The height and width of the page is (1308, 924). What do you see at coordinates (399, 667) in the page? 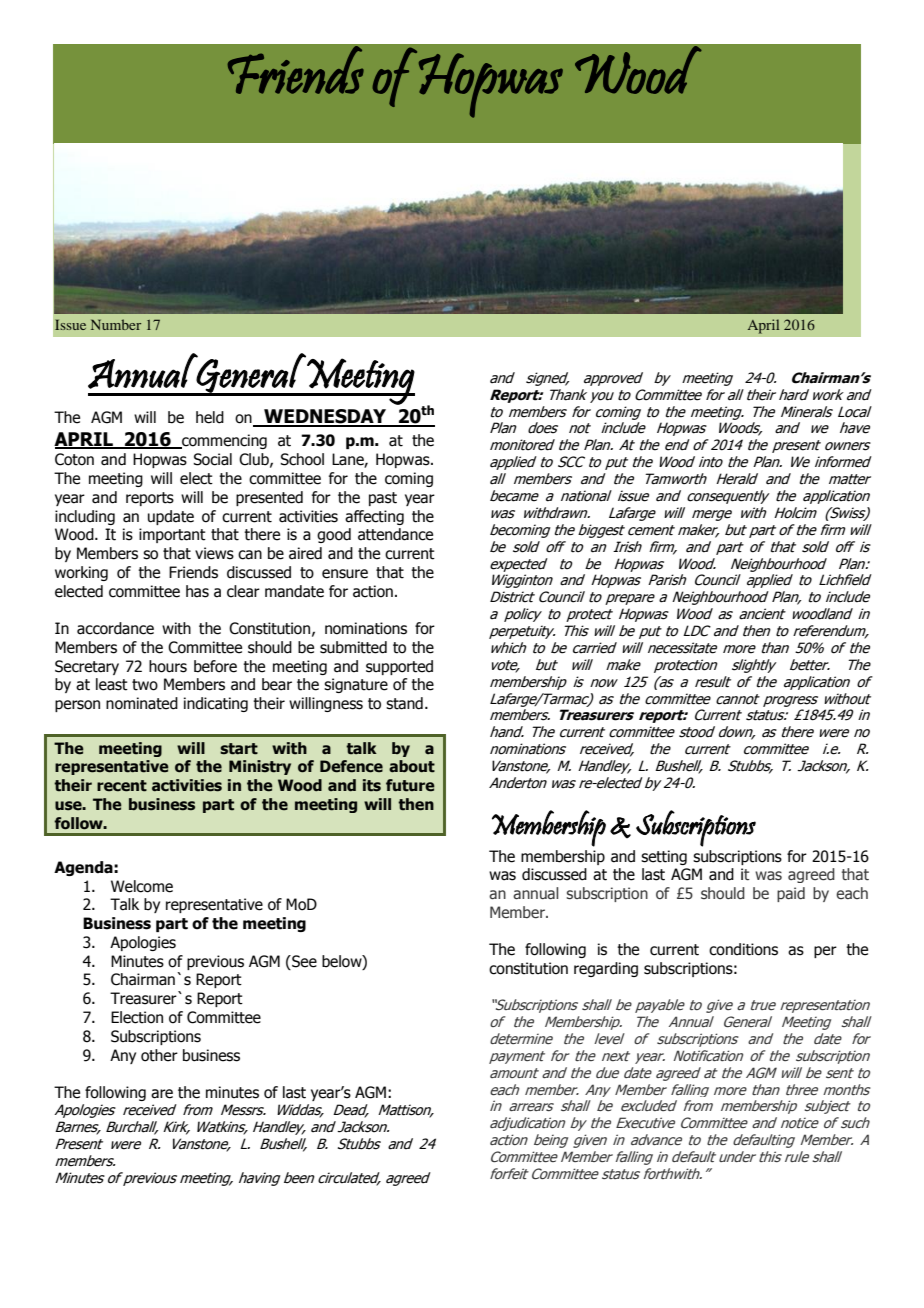
I see `supported` at bounding box center [399, 667].
